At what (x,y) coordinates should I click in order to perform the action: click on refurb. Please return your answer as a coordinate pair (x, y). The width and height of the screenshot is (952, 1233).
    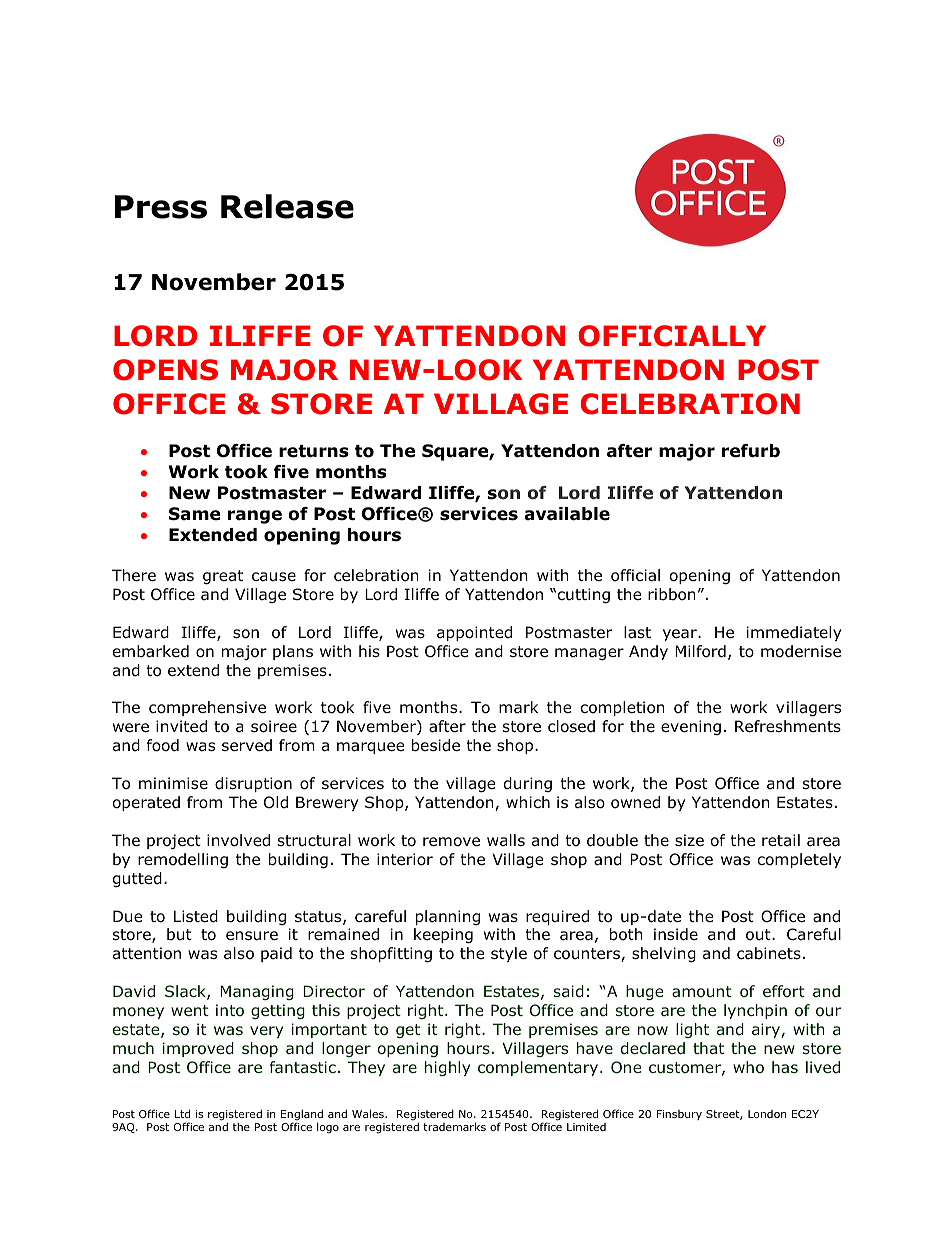
    Looking at the image, I should click on (751, 451).
